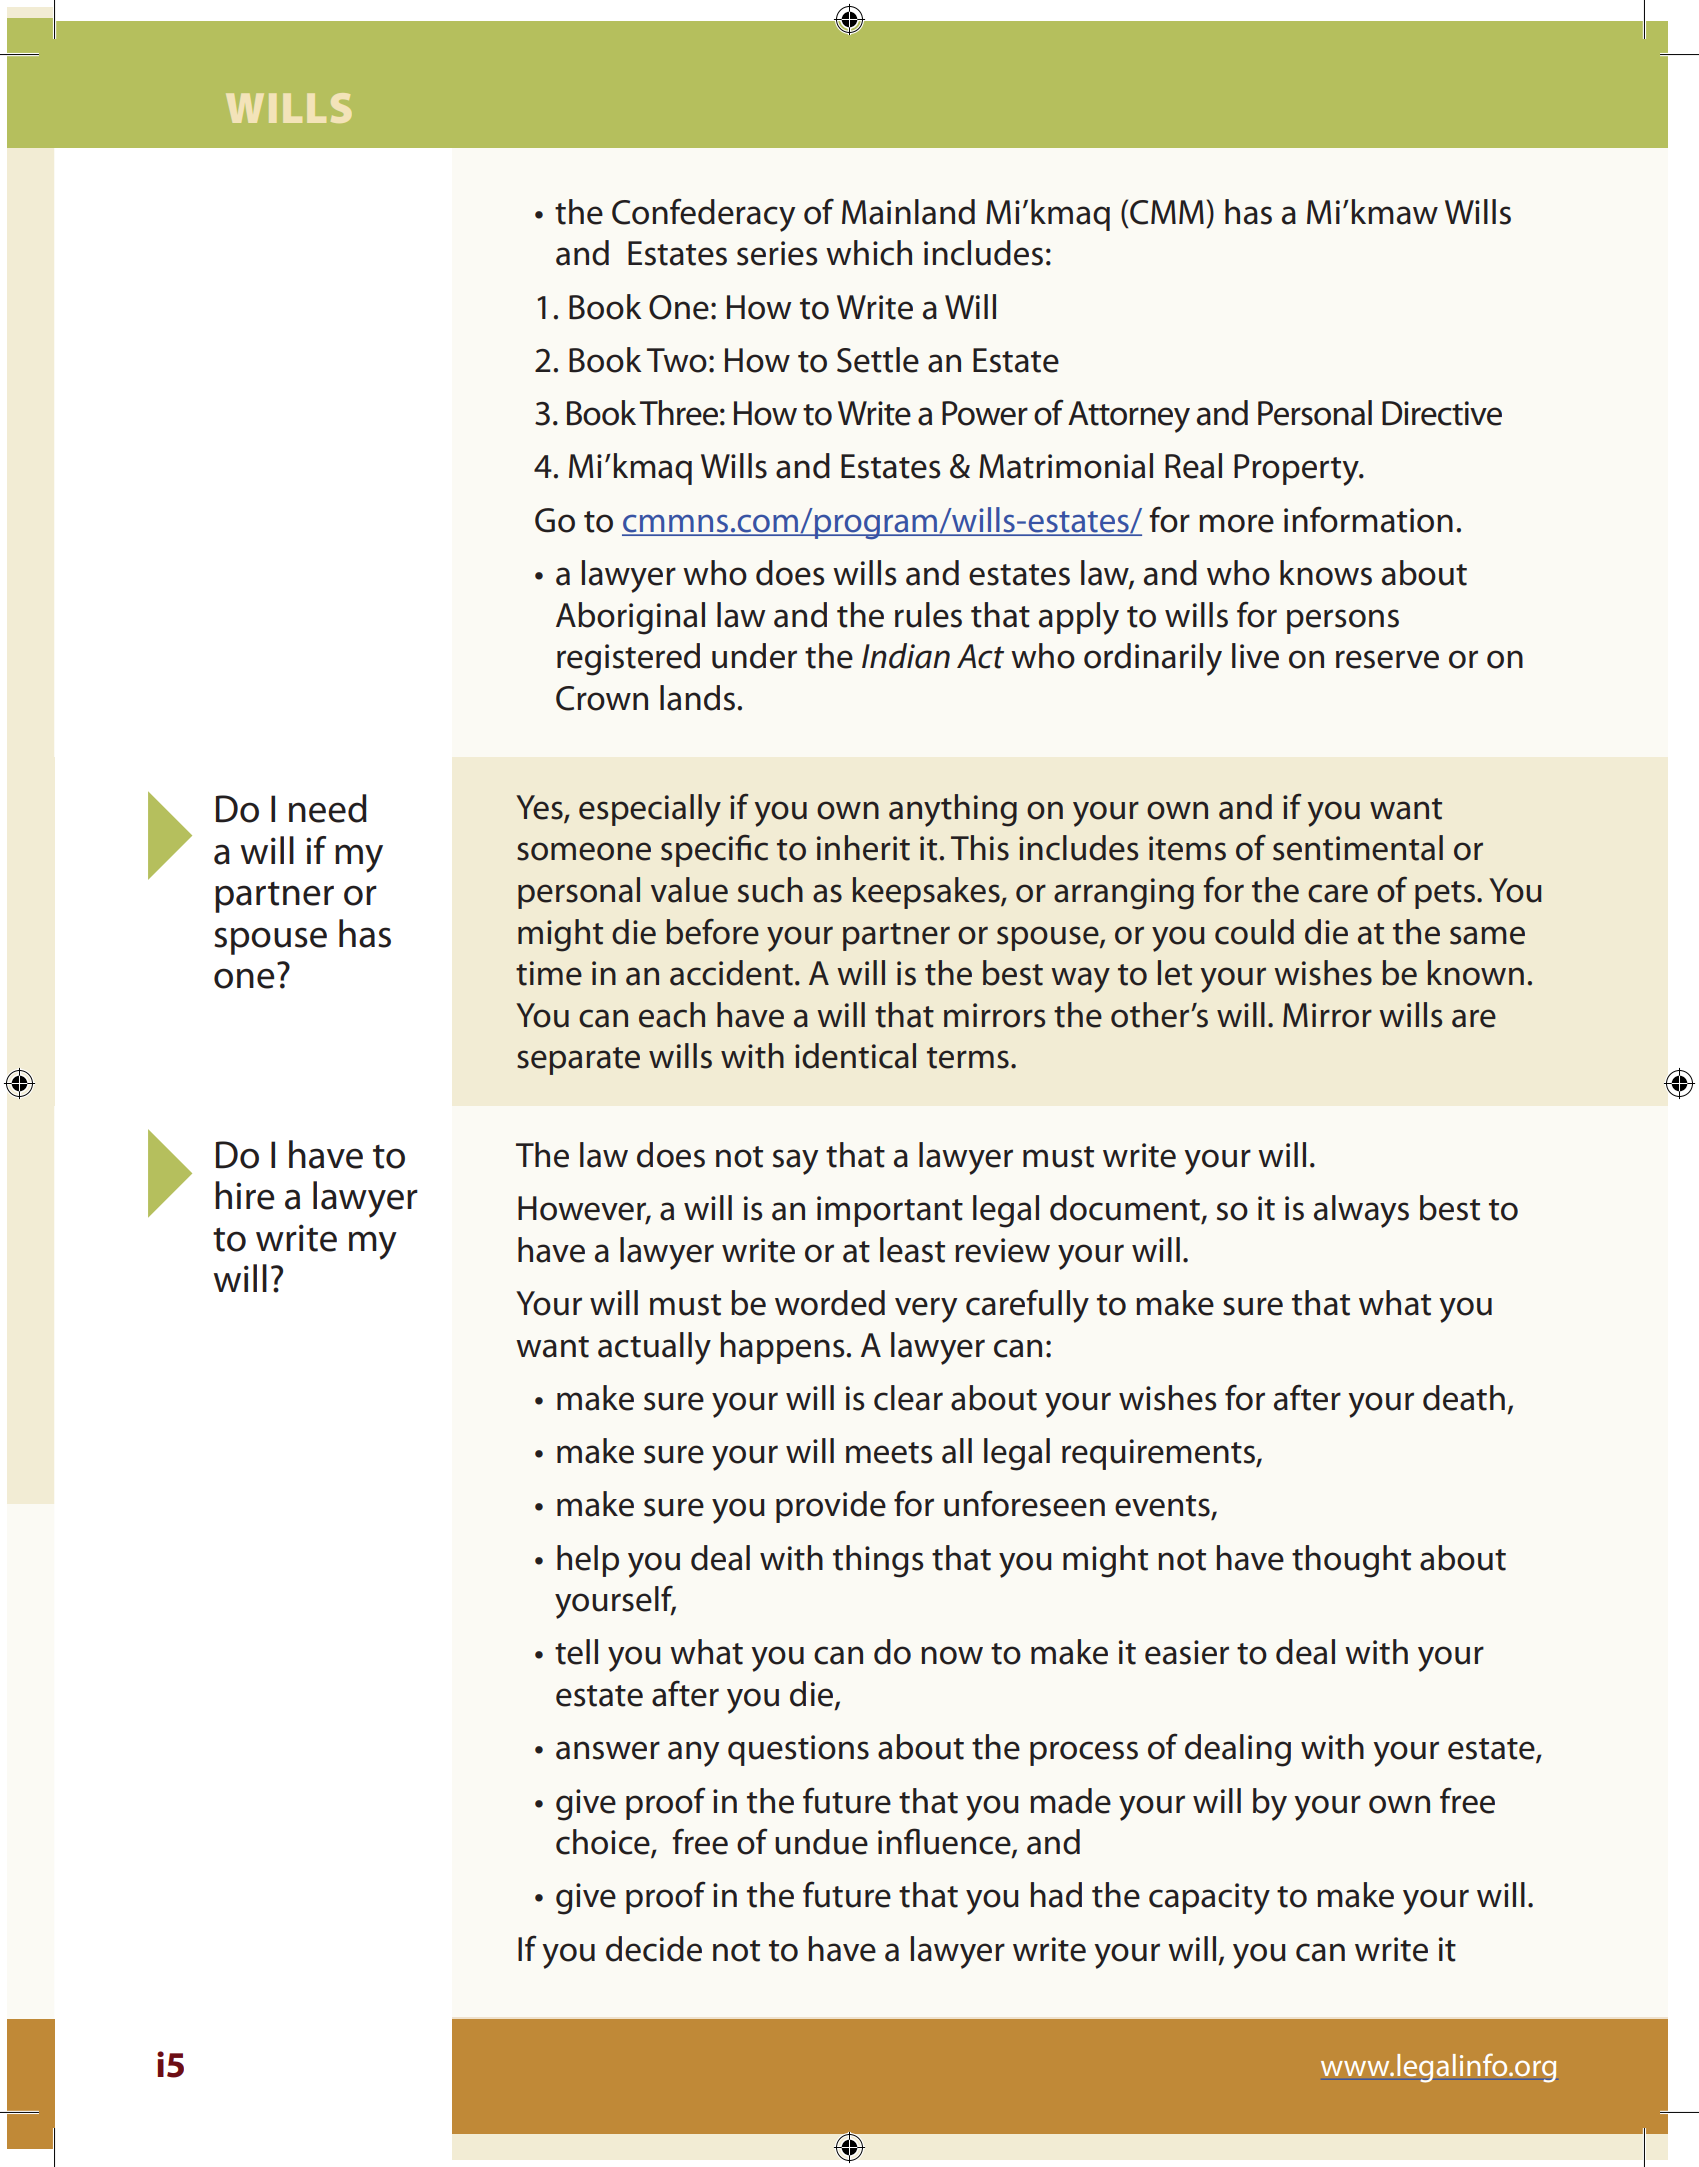 This document has width=1699, height=2167. What do you see at coordinates (1464, 1398) in the document?
I see `death` at bounding box center [1464, 1398].
